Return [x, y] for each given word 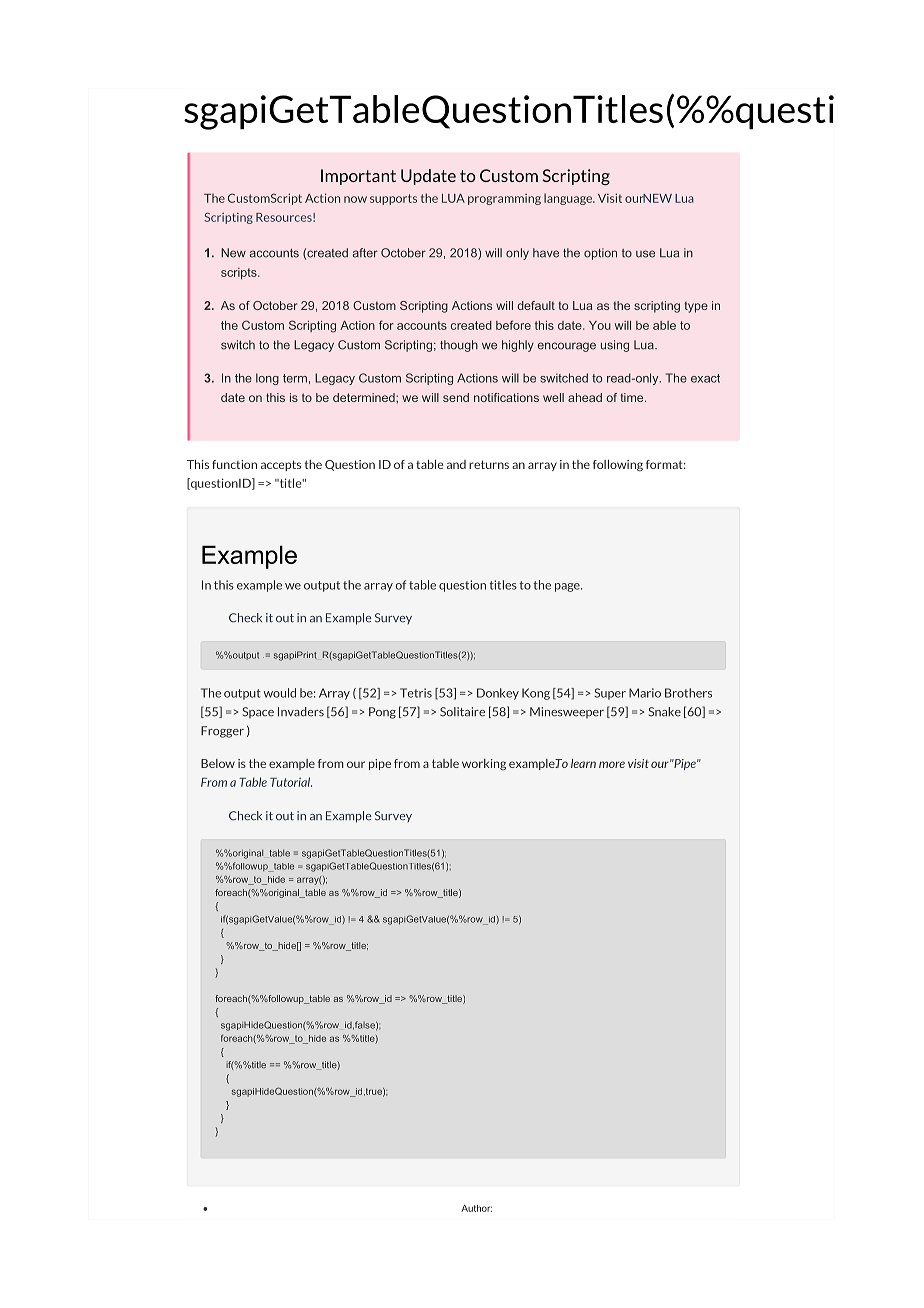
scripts [240, 273]
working [484, 764]
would [280, 693]
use [645, 254]
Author [476, 1208]
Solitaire [462, 712]
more [612, 764]
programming [504, 199]
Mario [645, 693]
